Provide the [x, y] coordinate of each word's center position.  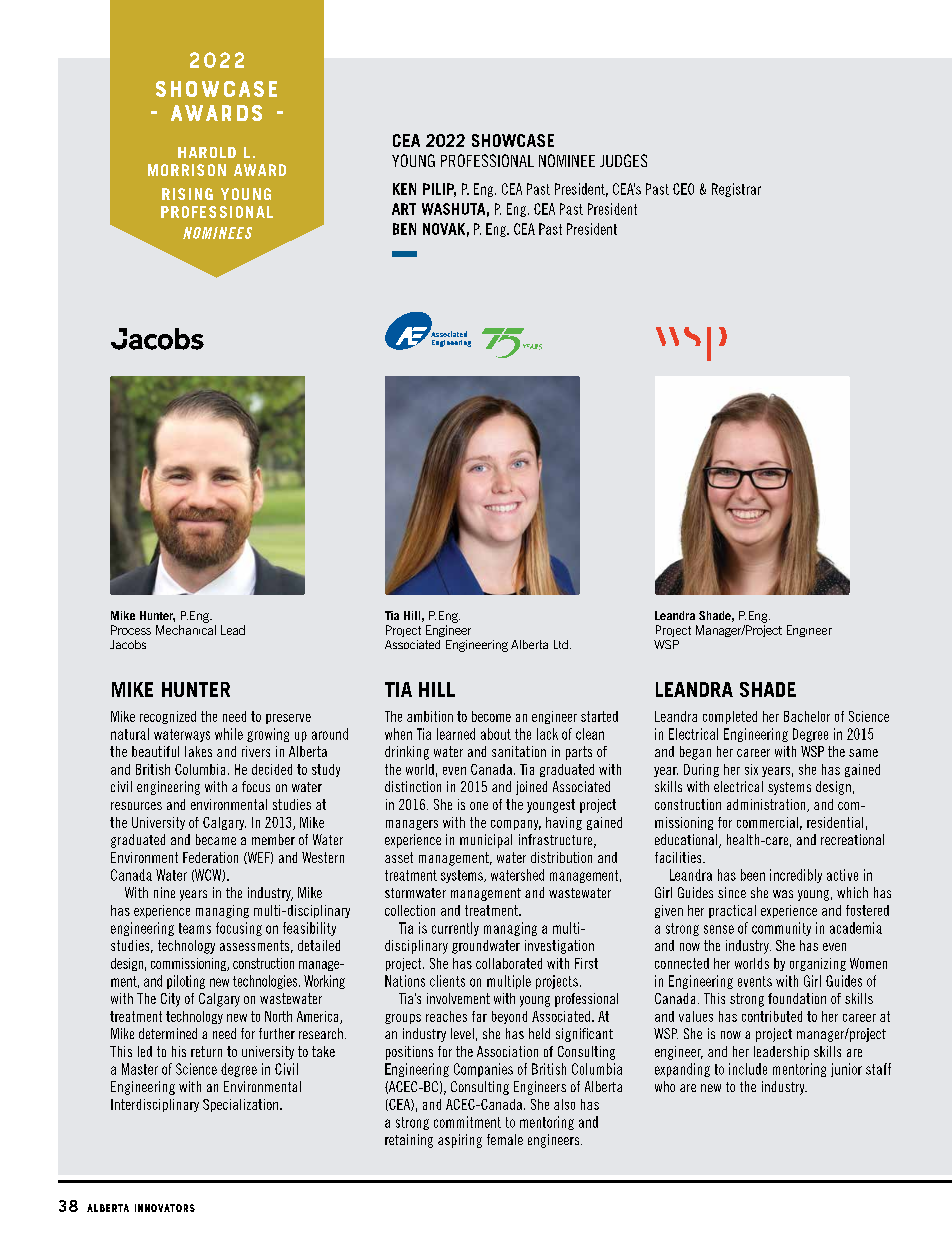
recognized [168, 717]
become [491, 716]
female [505, 1139]
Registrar [736, 190]
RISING [187, 194]
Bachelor [807, 716]
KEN [404, 189]
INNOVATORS [165, 1208]
